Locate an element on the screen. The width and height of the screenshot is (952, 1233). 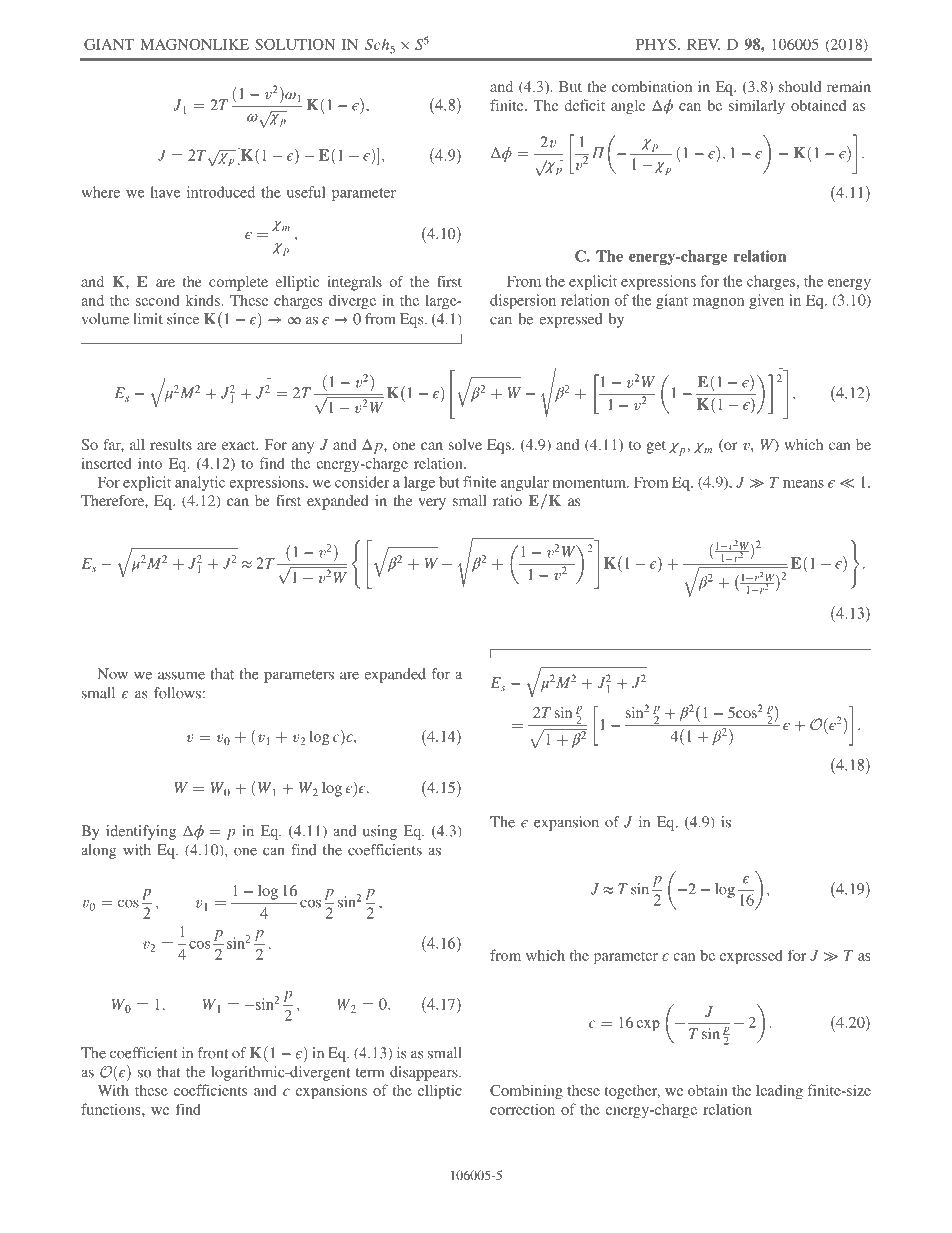
means is located at coordinates (803, 484).
